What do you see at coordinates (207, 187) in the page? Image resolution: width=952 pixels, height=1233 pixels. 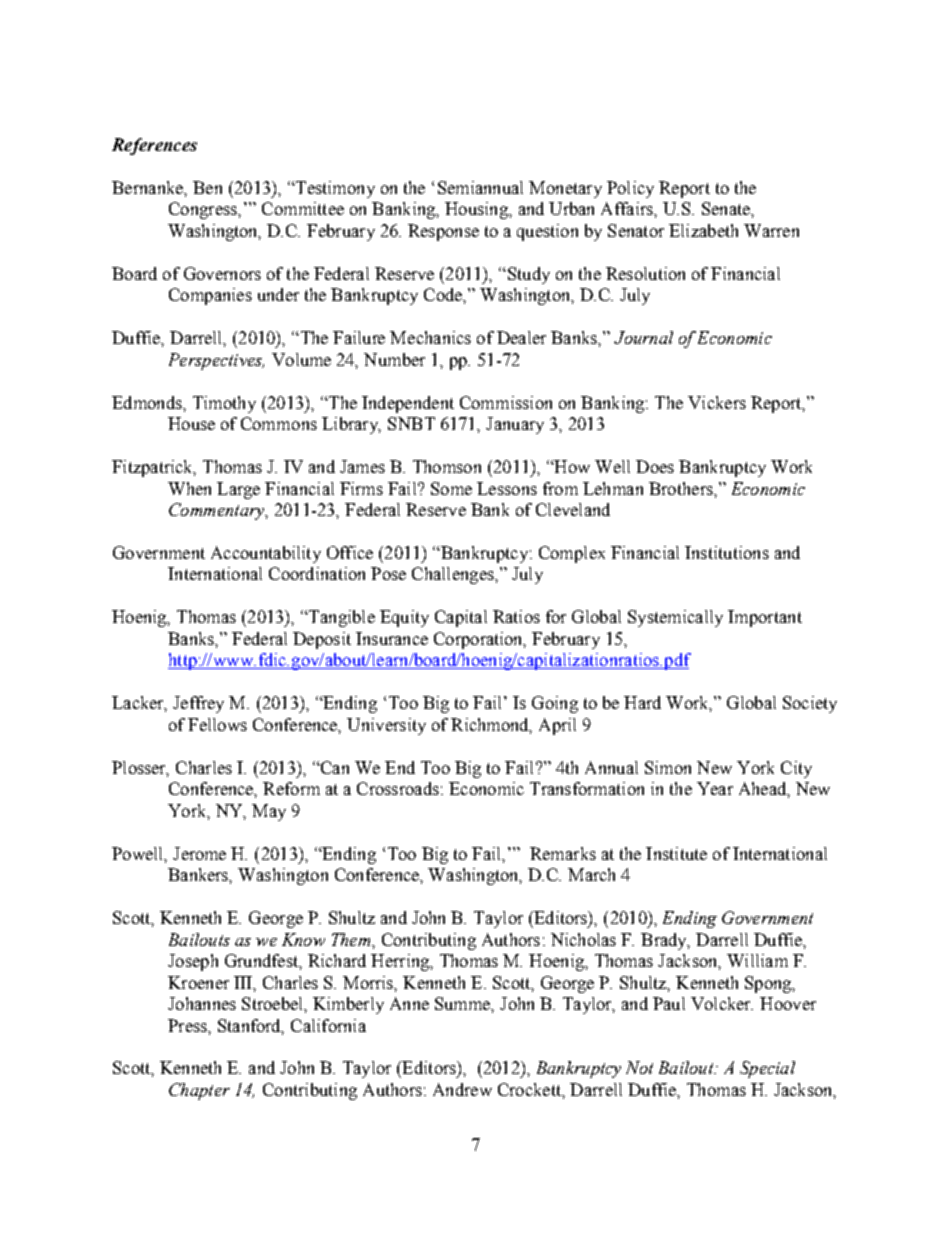 I see `Ben` at bounding box center [207, 187].
